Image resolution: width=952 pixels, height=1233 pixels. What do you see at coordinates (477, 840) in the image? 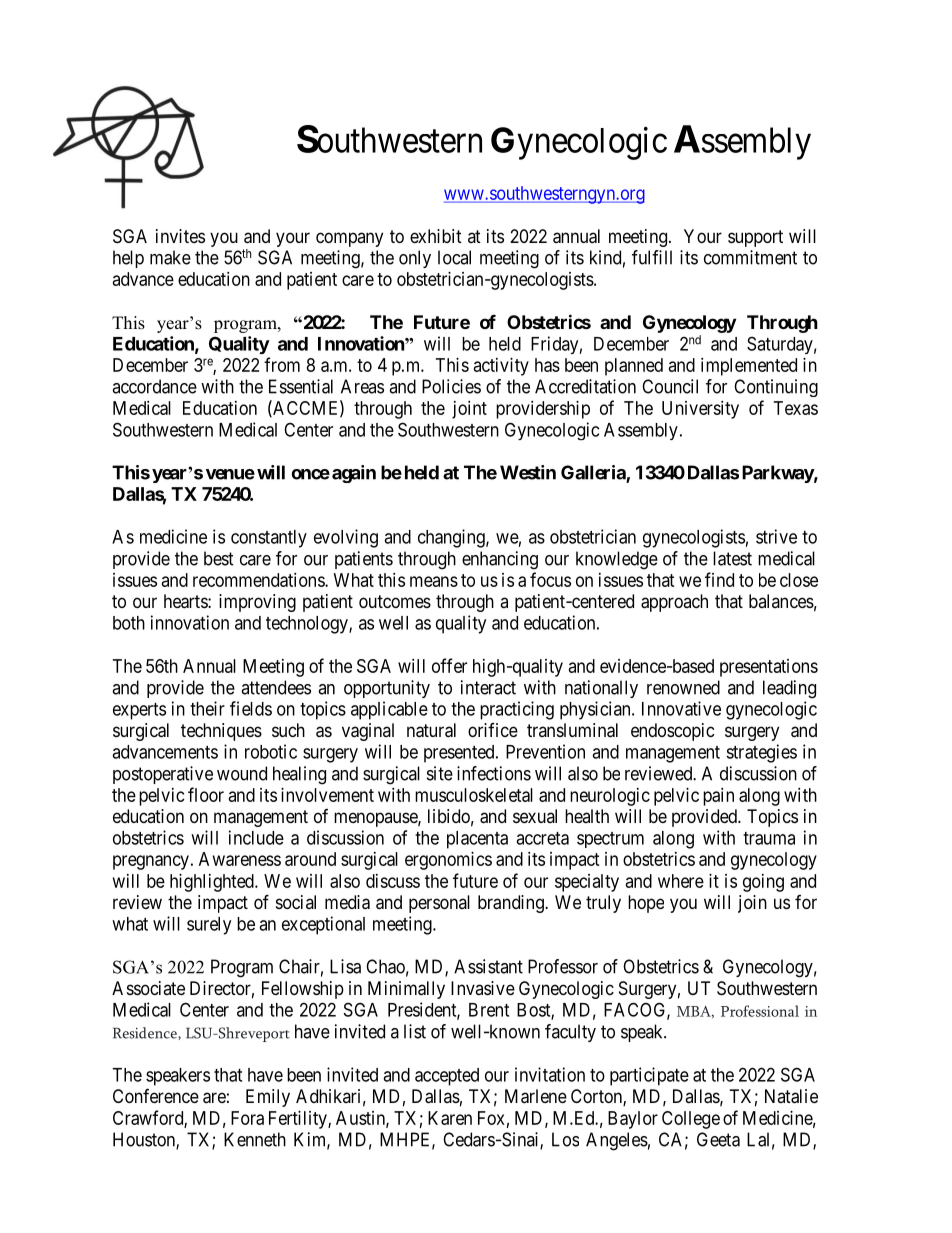
I see `placenta` at bounding box center [477, 840].
